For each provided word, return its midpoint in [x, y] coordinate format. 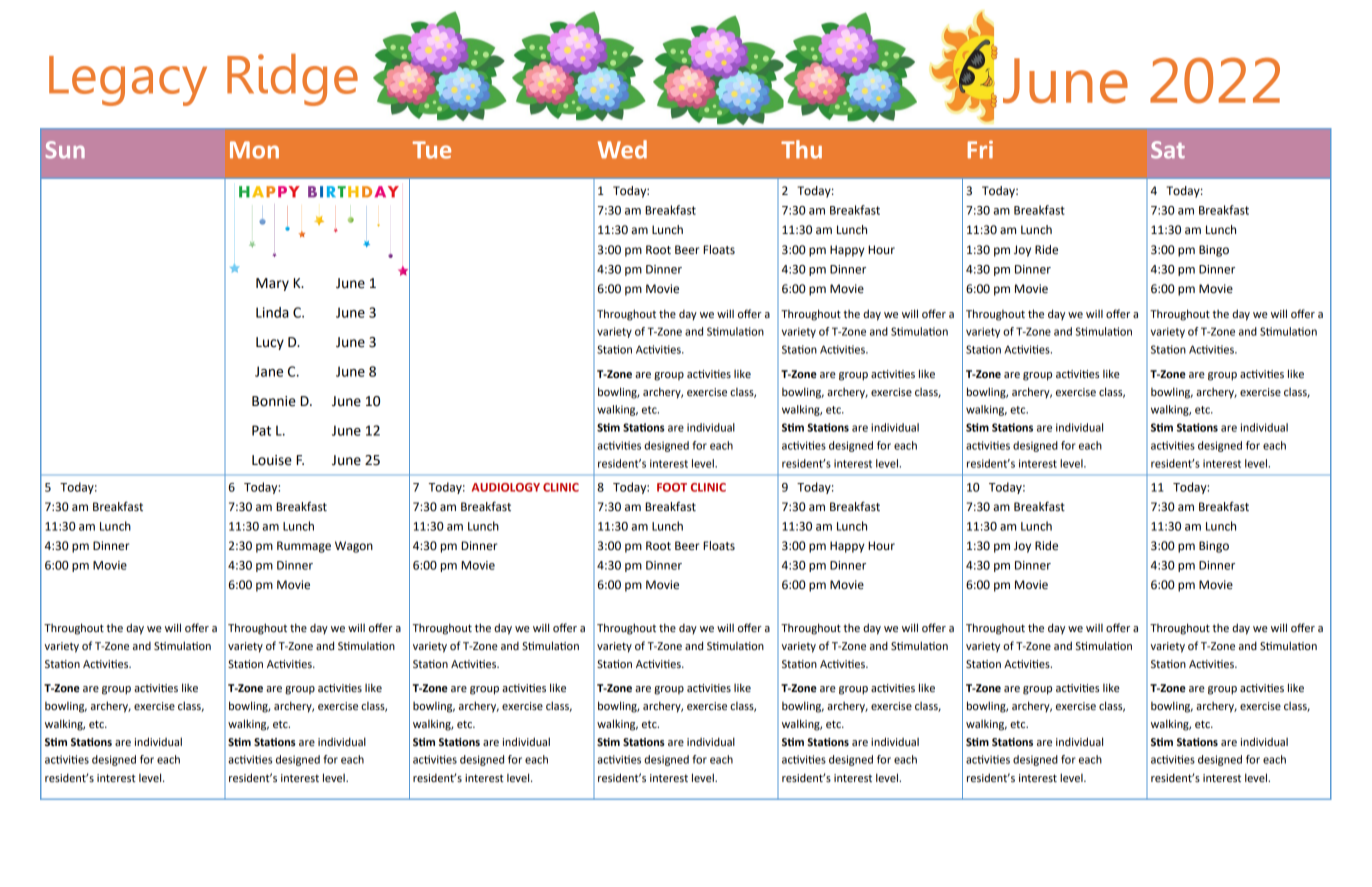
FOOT [672, 487]
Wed [622, 149]
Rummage [304, 547]
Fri [980, 149]
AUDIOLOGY [506, 487]
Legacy [128, 81]
